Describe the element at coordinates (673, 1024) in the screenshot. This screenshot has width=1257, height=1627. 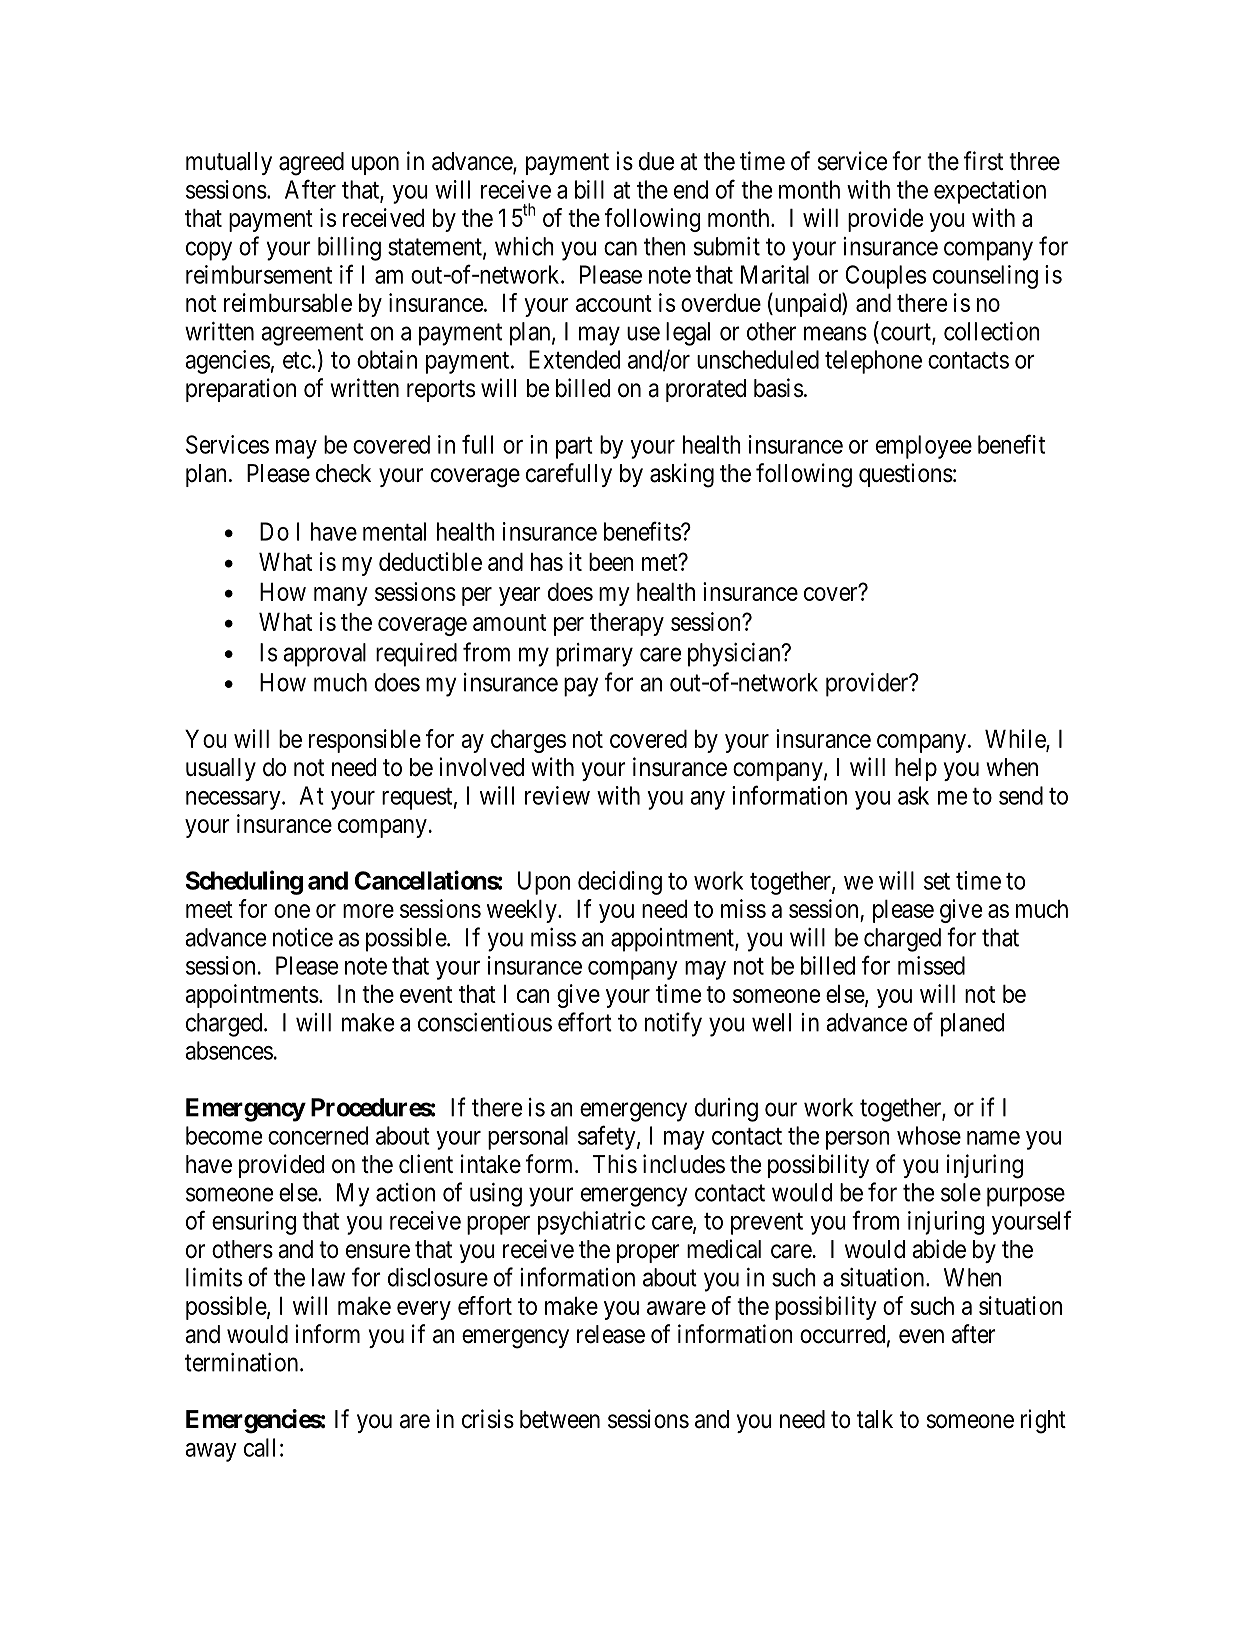
I see `notify` at that location.
